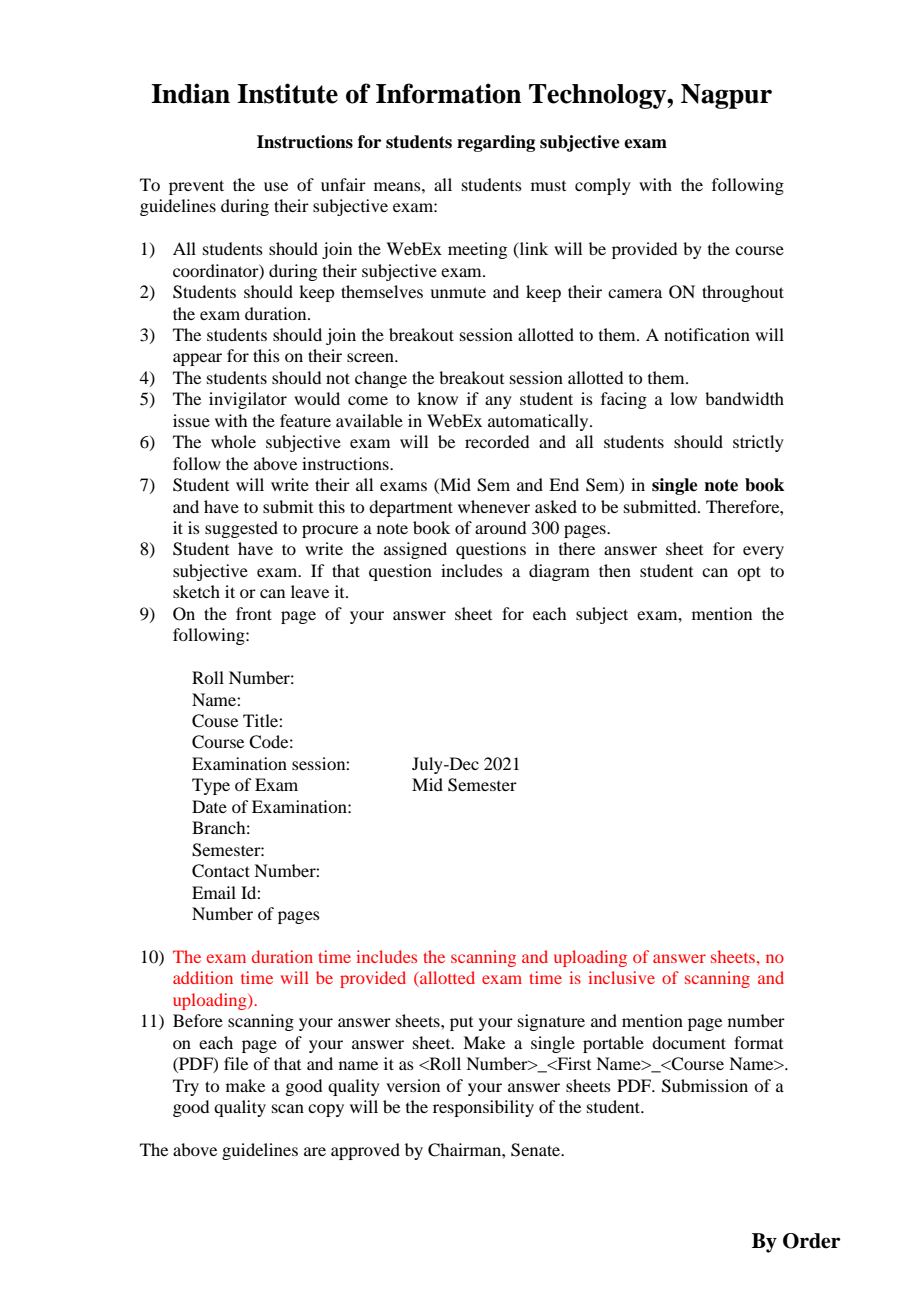 The width and height of the screenshot is (924, 1308). Describe the element at coordinates (287, 93) in the screenshot. I see `Institute` at that location.
